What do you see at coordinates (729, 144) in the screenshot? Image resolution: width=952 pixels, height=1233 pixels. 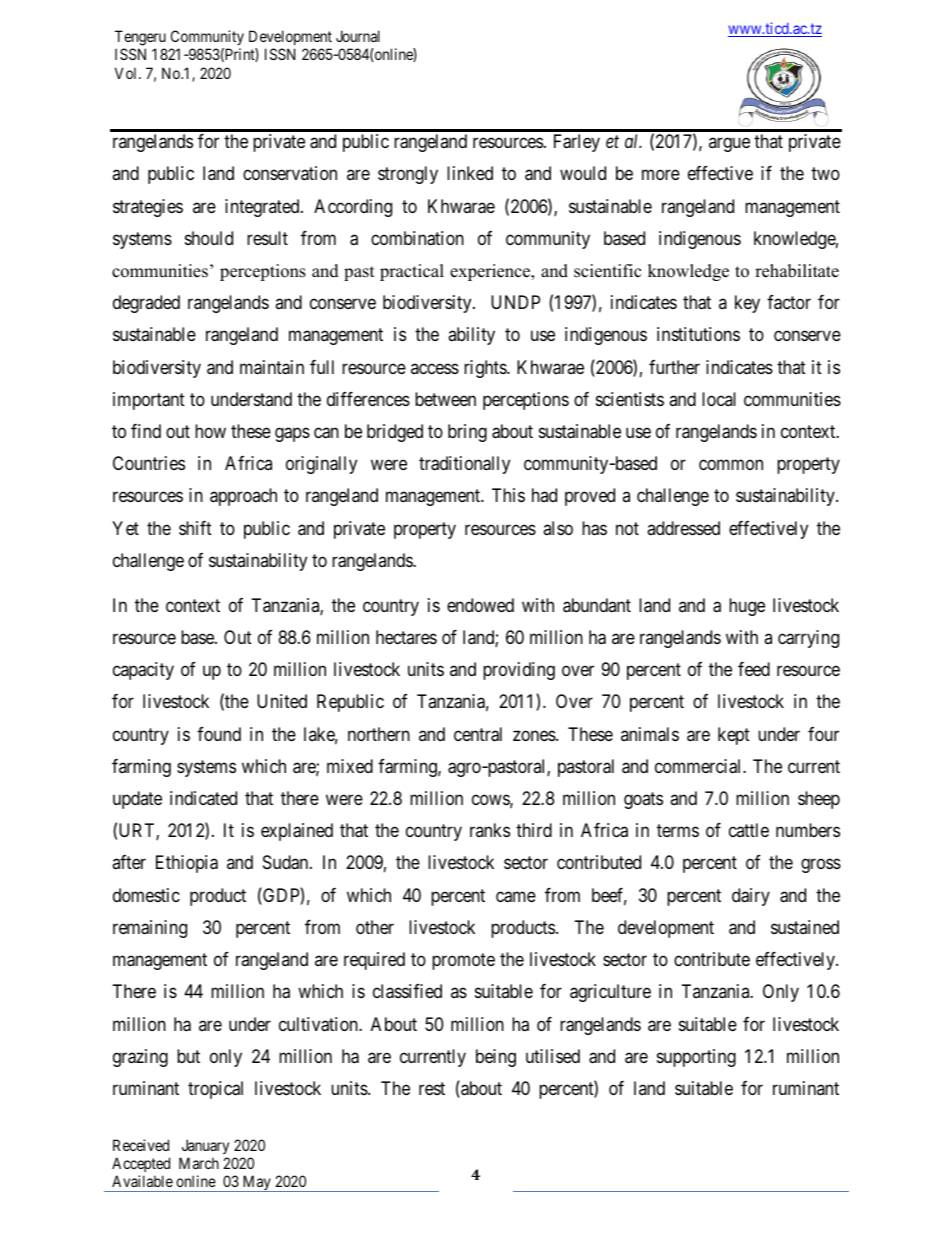 I see `argue` at bounding box center [729, 144].
